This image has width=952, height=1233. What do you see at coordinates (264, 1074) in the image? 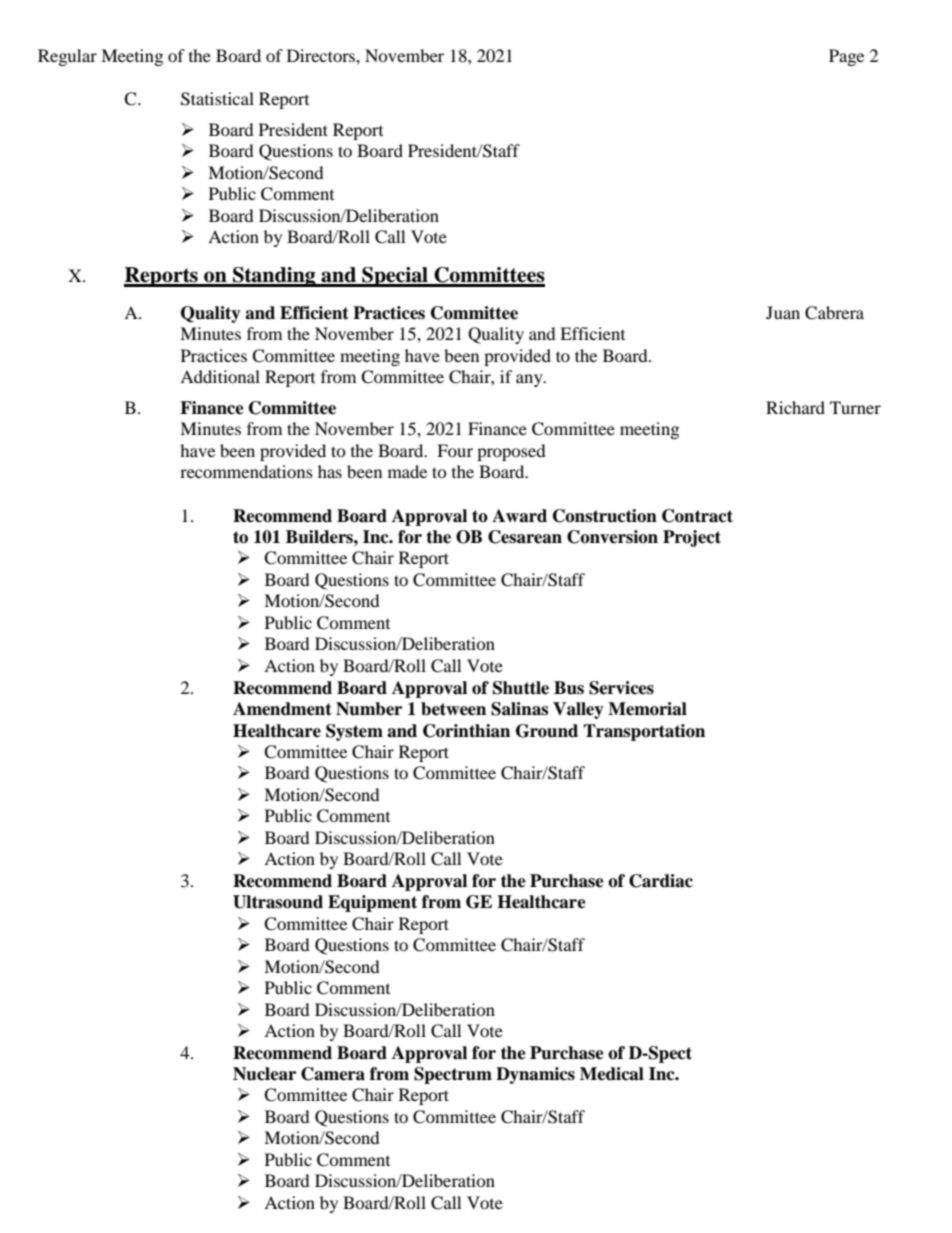
I see `Nuclear` at bounding box center [264, 1074].
